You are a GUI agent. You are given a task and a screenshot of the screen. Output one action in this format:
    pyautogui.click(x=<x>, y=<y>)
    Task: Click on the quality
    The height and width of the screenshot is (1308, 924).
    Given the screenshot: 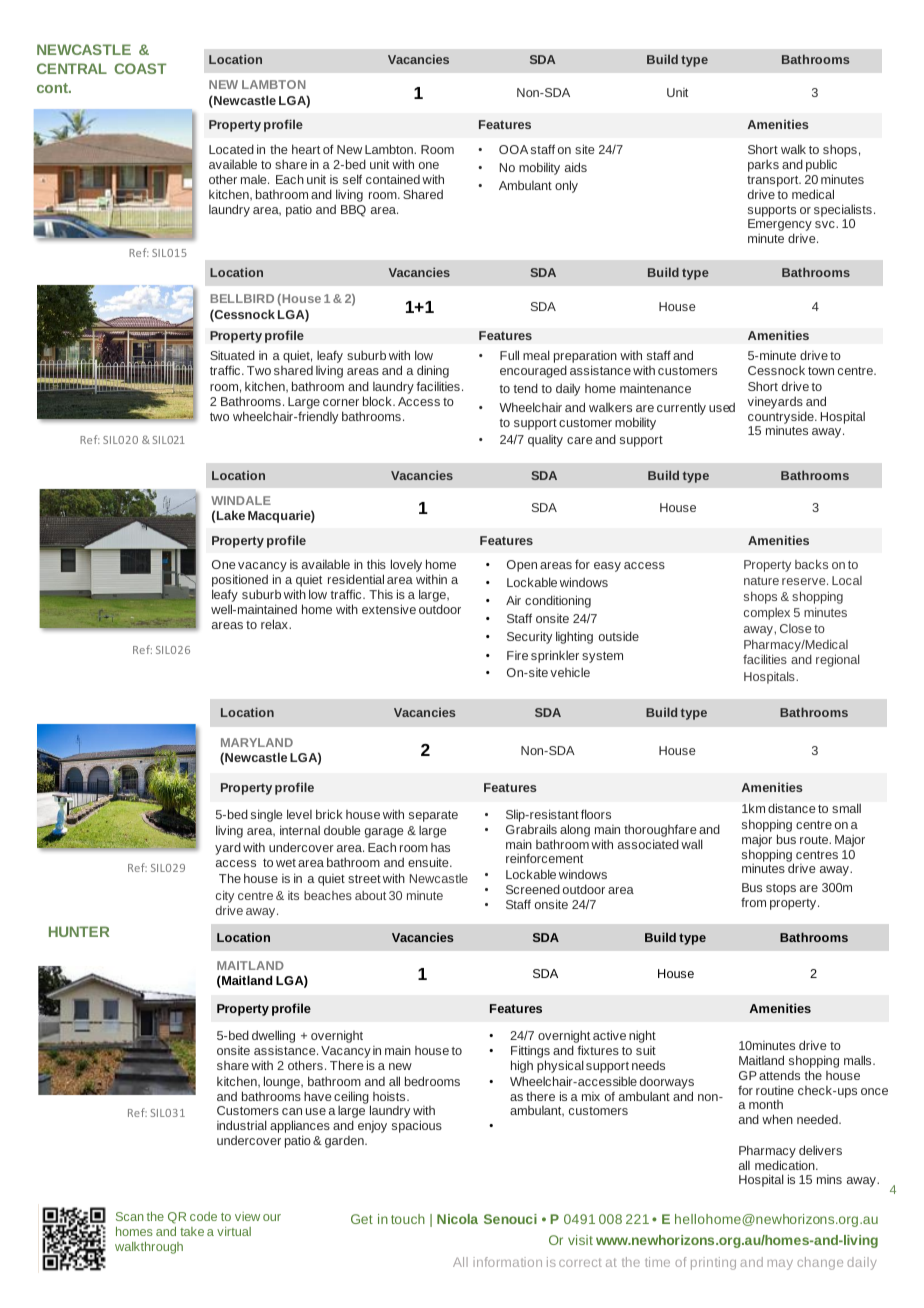 What is the action you would take?
    pyautogui.click(x=545, y=441)
